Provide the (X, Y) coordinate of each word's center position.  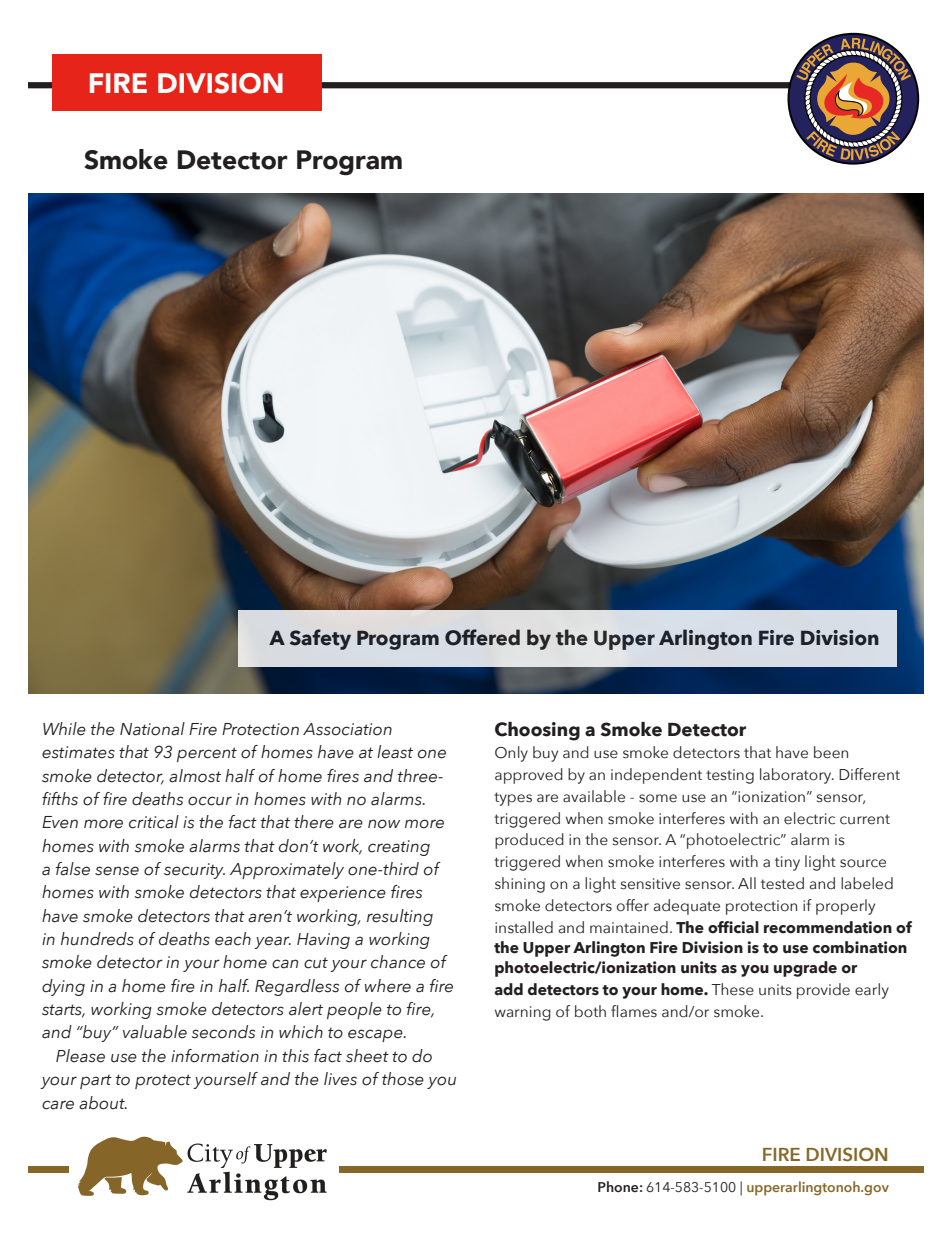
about (103, 1103)
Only (511, 754)
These (732, 989)
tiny (787, 863)
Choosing (537, 731)
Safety (320, 639)
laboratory (797, 776)
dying (63, 987)
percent (207, 754)
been (831, 752)
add (508, 989)
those (403, 1079)
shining (520, 885)
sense (117, 871)
